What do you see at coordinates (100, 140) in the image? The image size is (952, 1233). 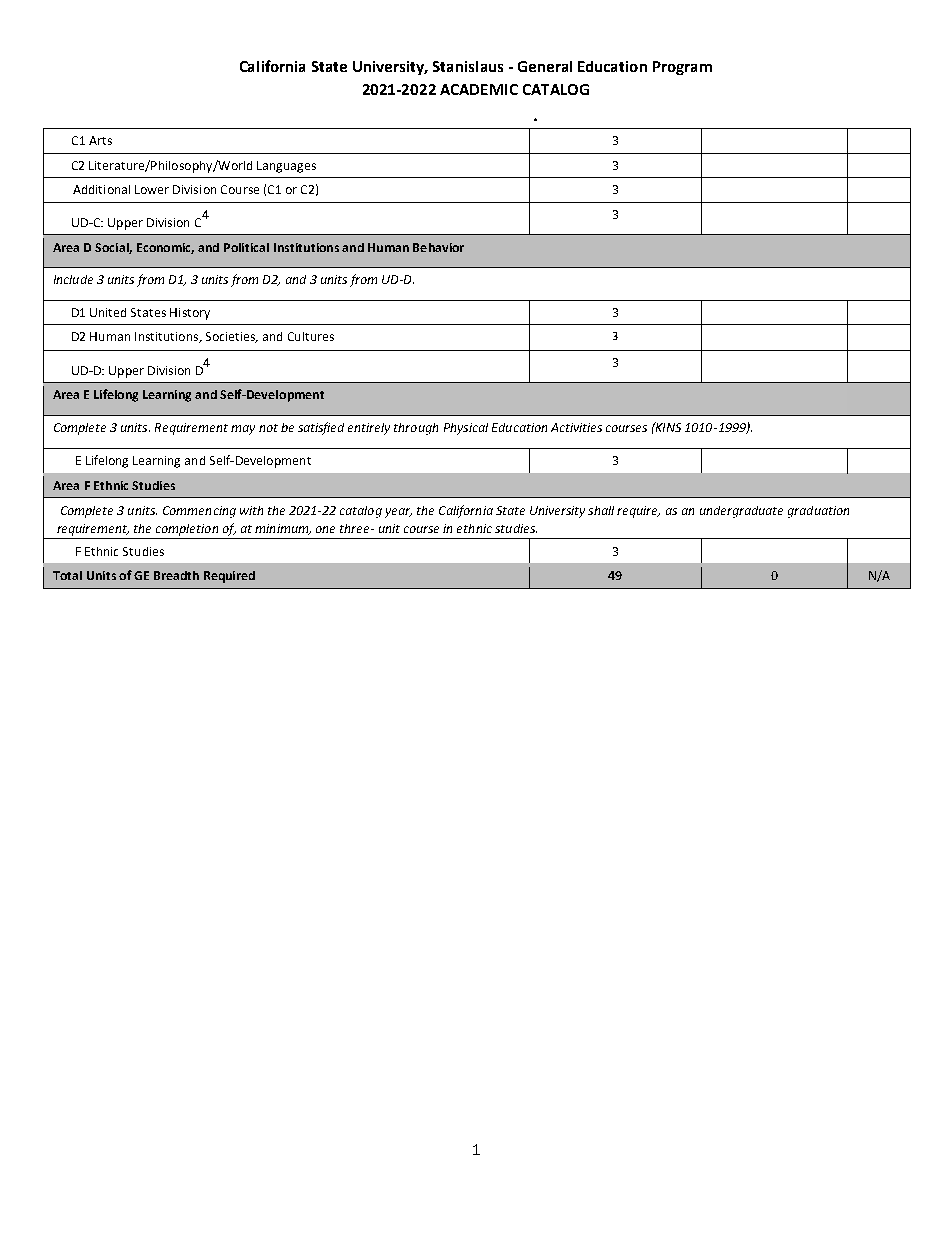 I see `Arts` at bounding box center [100, 140].
